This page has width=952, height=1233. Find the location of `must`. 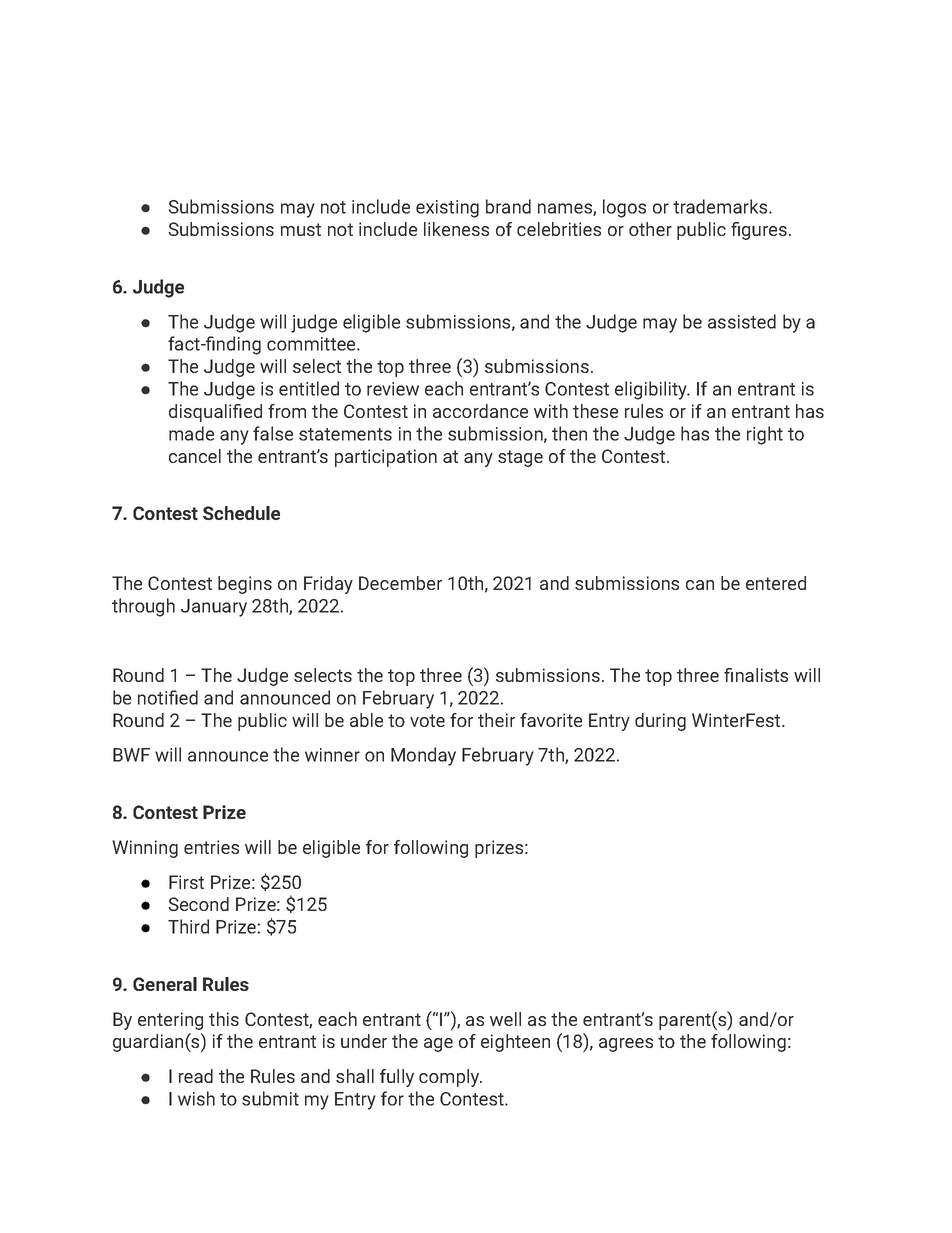

must is located at coordinates (301, 229).
